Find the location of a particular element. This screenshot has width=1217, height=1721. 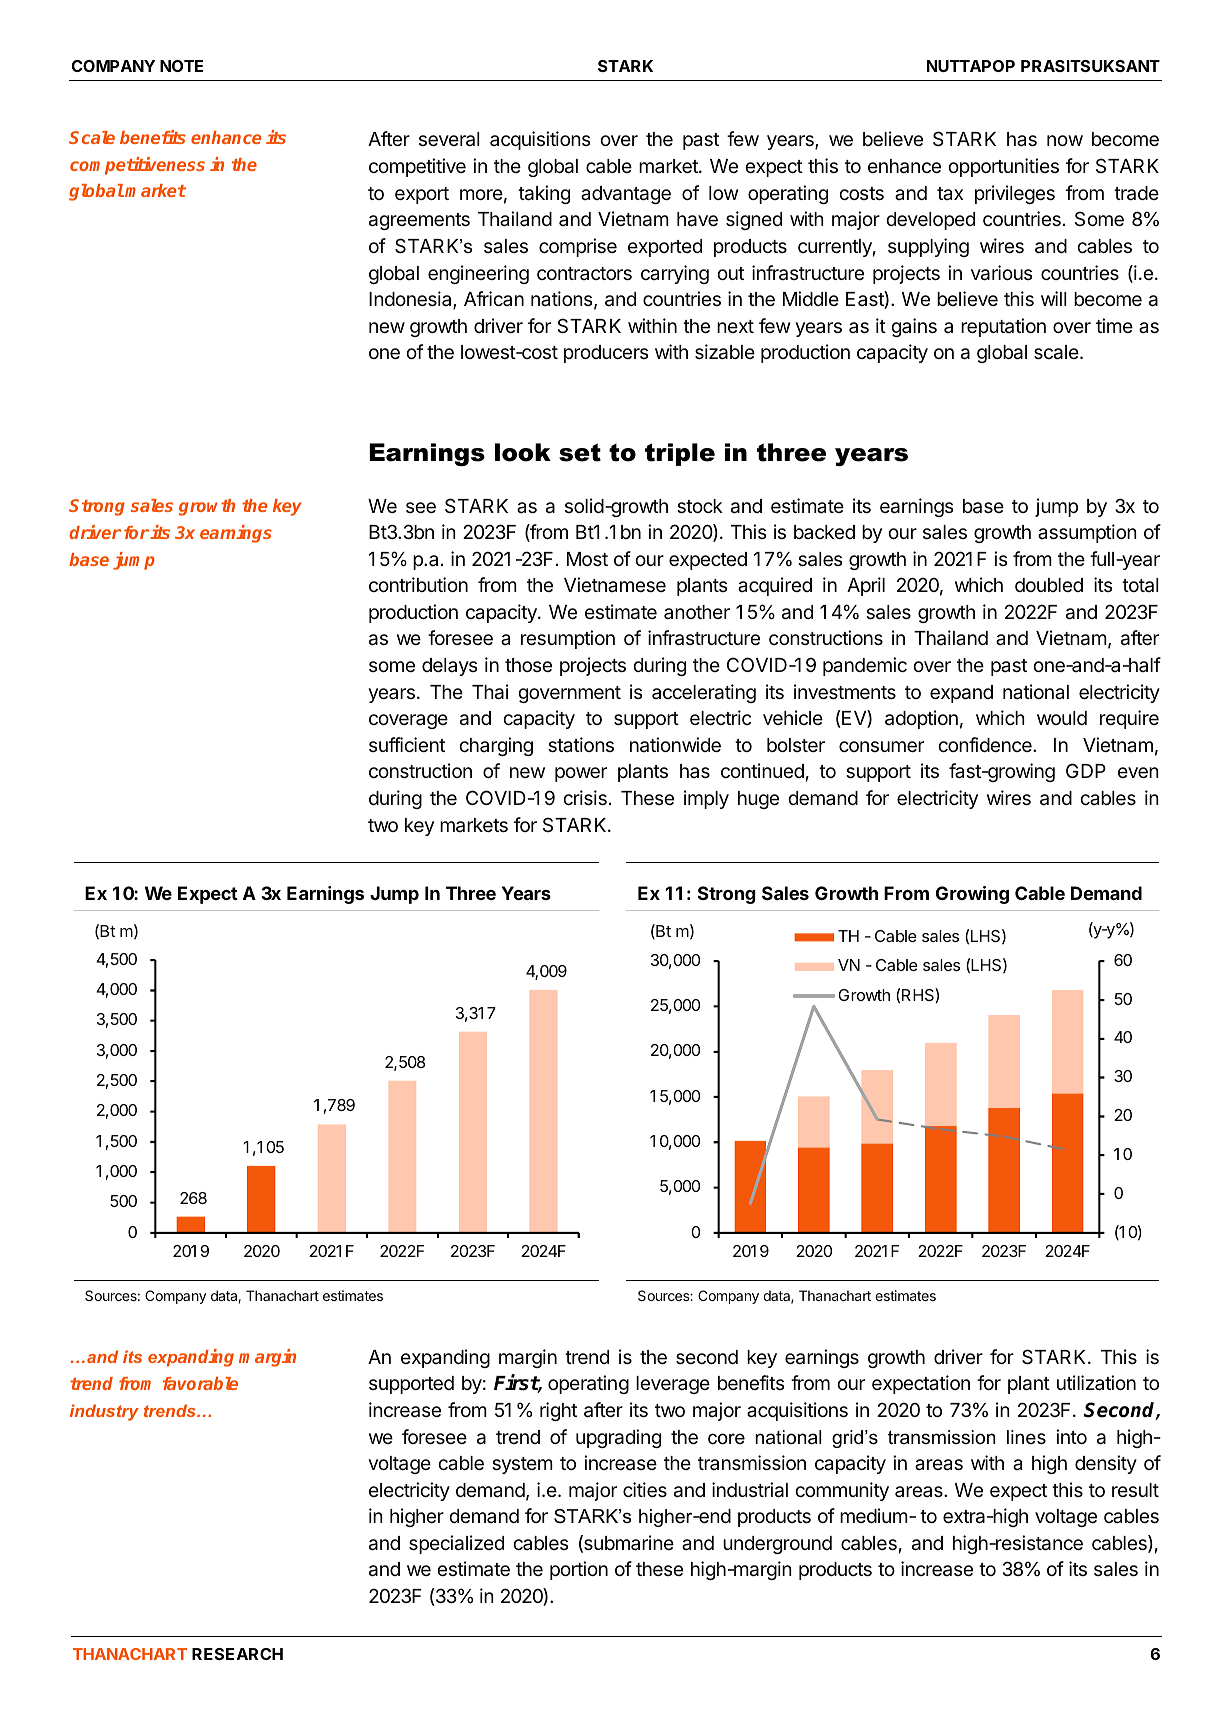

would is located at coordinates (1062, 718).
